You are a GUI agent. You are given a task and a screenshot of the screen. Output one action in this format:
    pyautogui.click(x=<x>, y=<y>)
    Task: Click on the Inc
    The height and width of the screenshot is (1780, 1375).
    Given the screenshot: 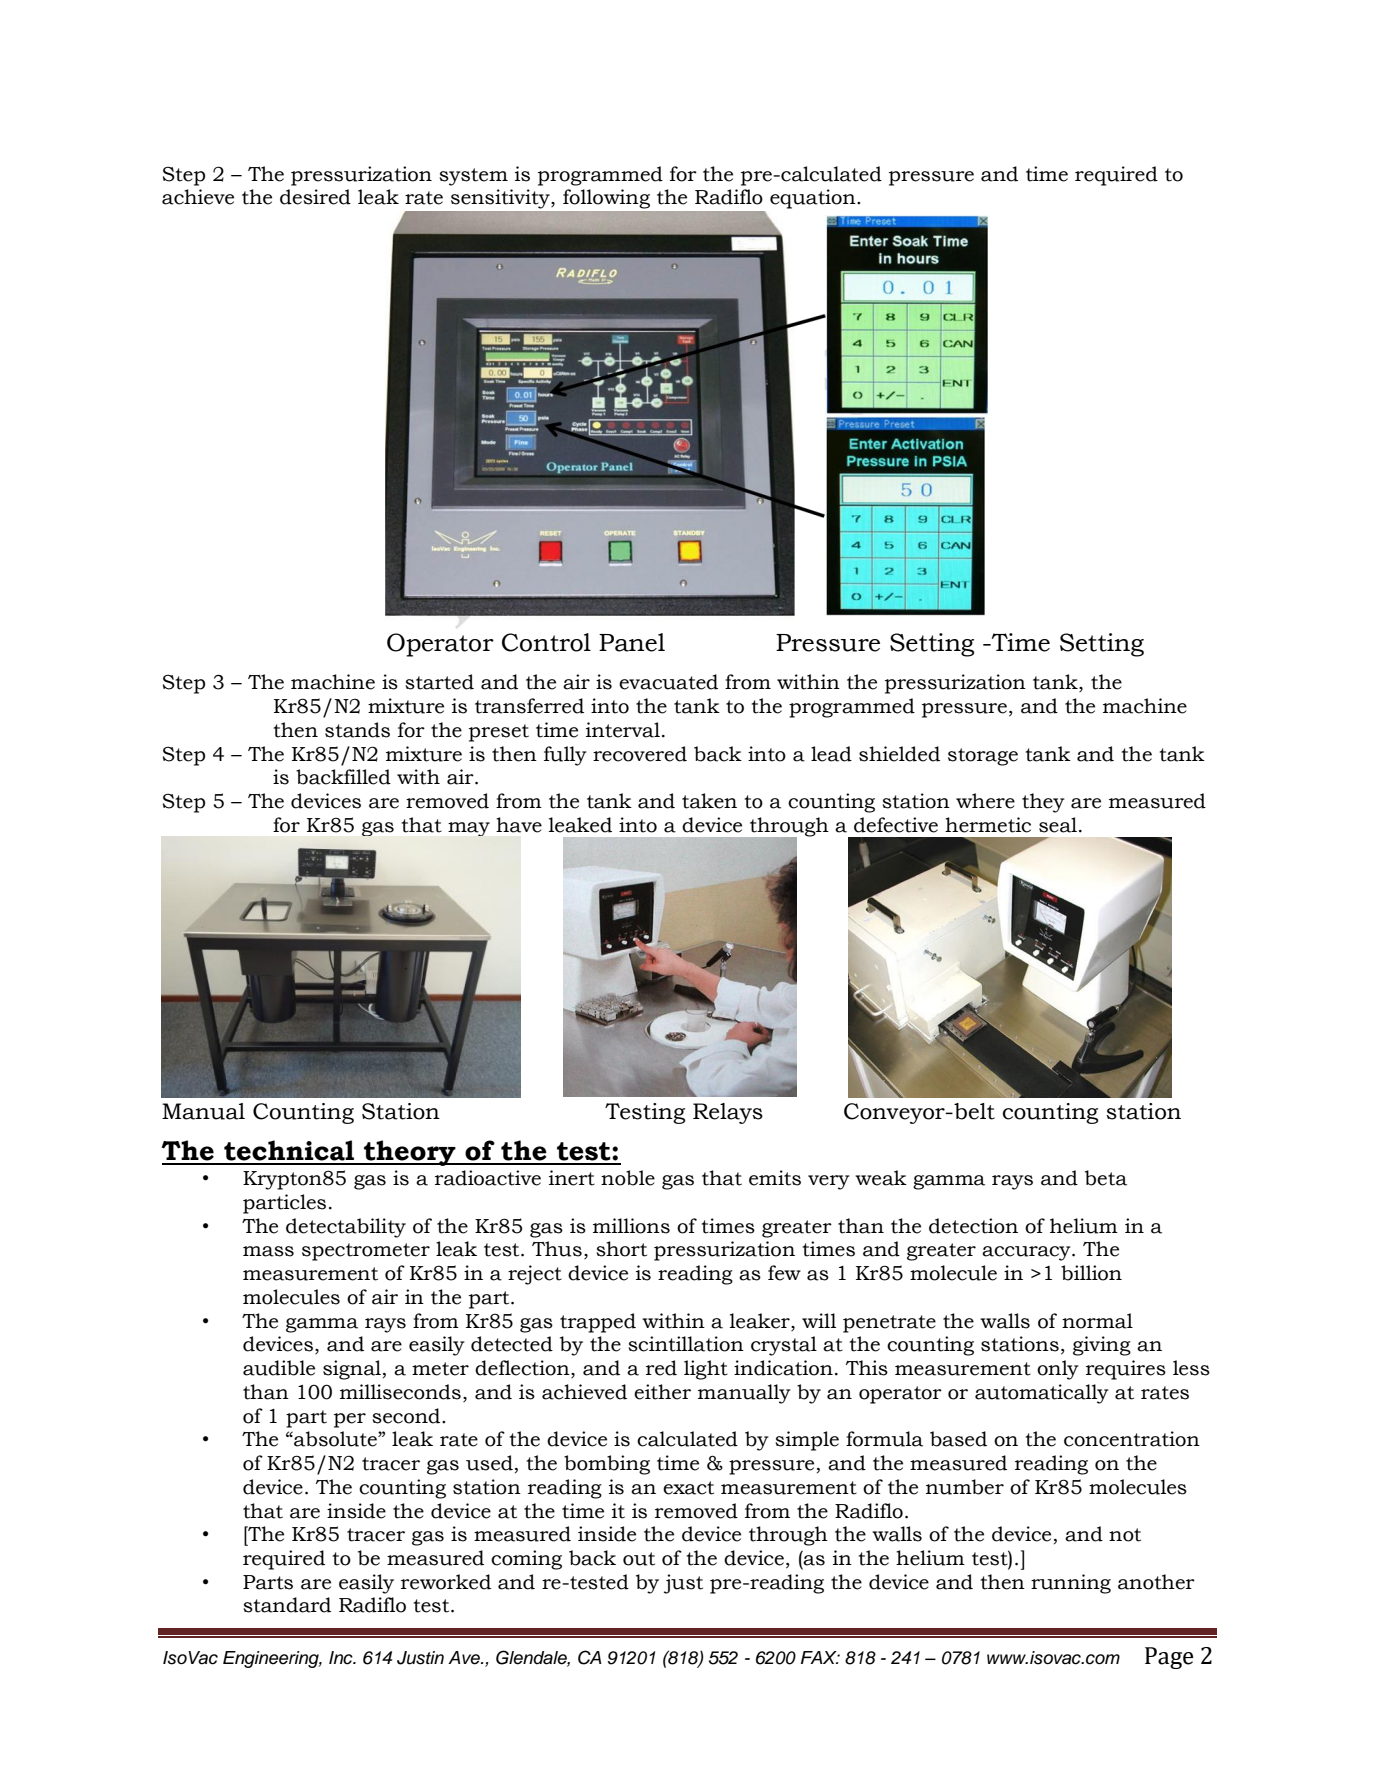 What is the action you would take?
    pyautogui.click(x=342, y=1658)
